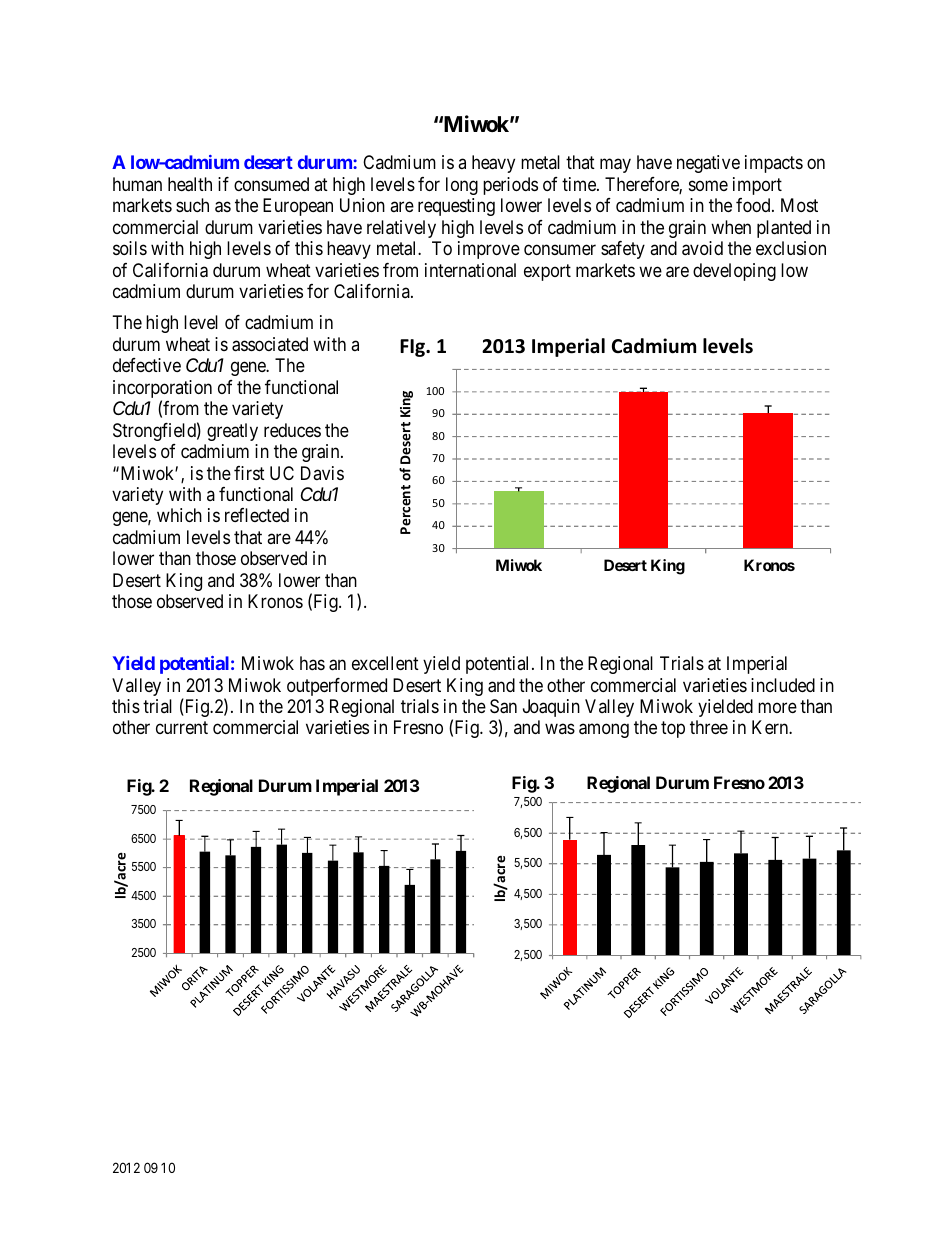 This document has width=952, height=1233. Describe the element at coordinates (462, 186) in the document. I see `long` at that location.
